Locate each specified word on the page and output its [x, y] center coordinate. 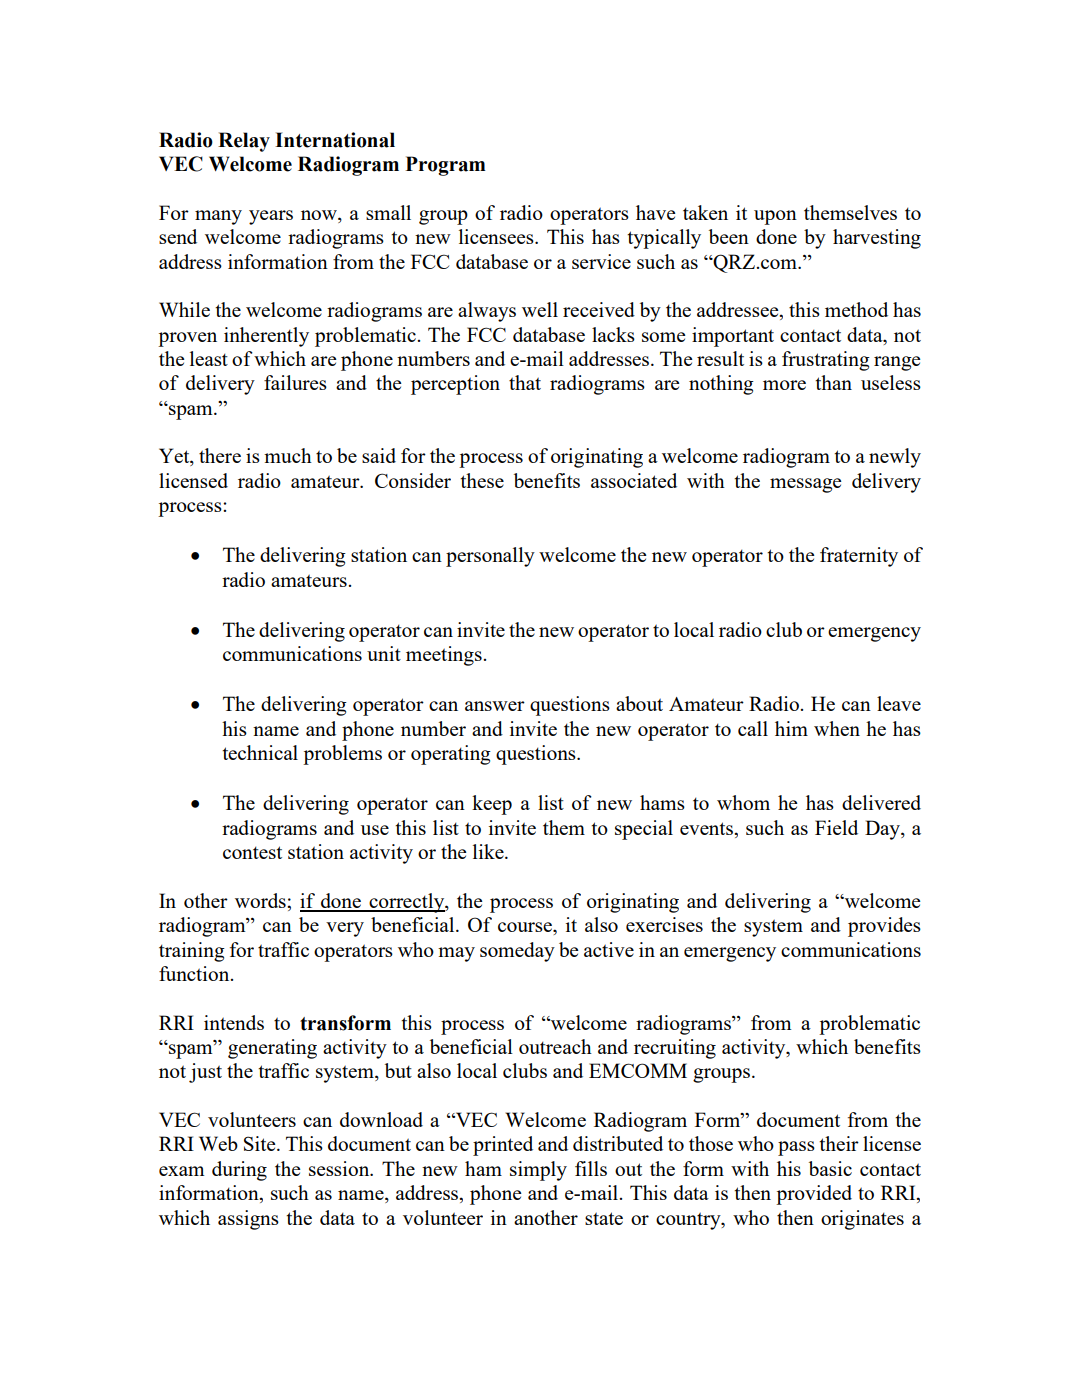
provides [884, 927]
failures [295, 382]
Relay [244, 142]
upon [775, 217]
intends [234, 1022]
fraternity [859, 557]
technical [260, 752]
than [833, 382]
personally [490, 557]
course [526, 927]
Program [446, 166]
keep [492, 805]
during [239, 1171]
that [525, 382]
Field [836, 827]
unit [384, 653]
